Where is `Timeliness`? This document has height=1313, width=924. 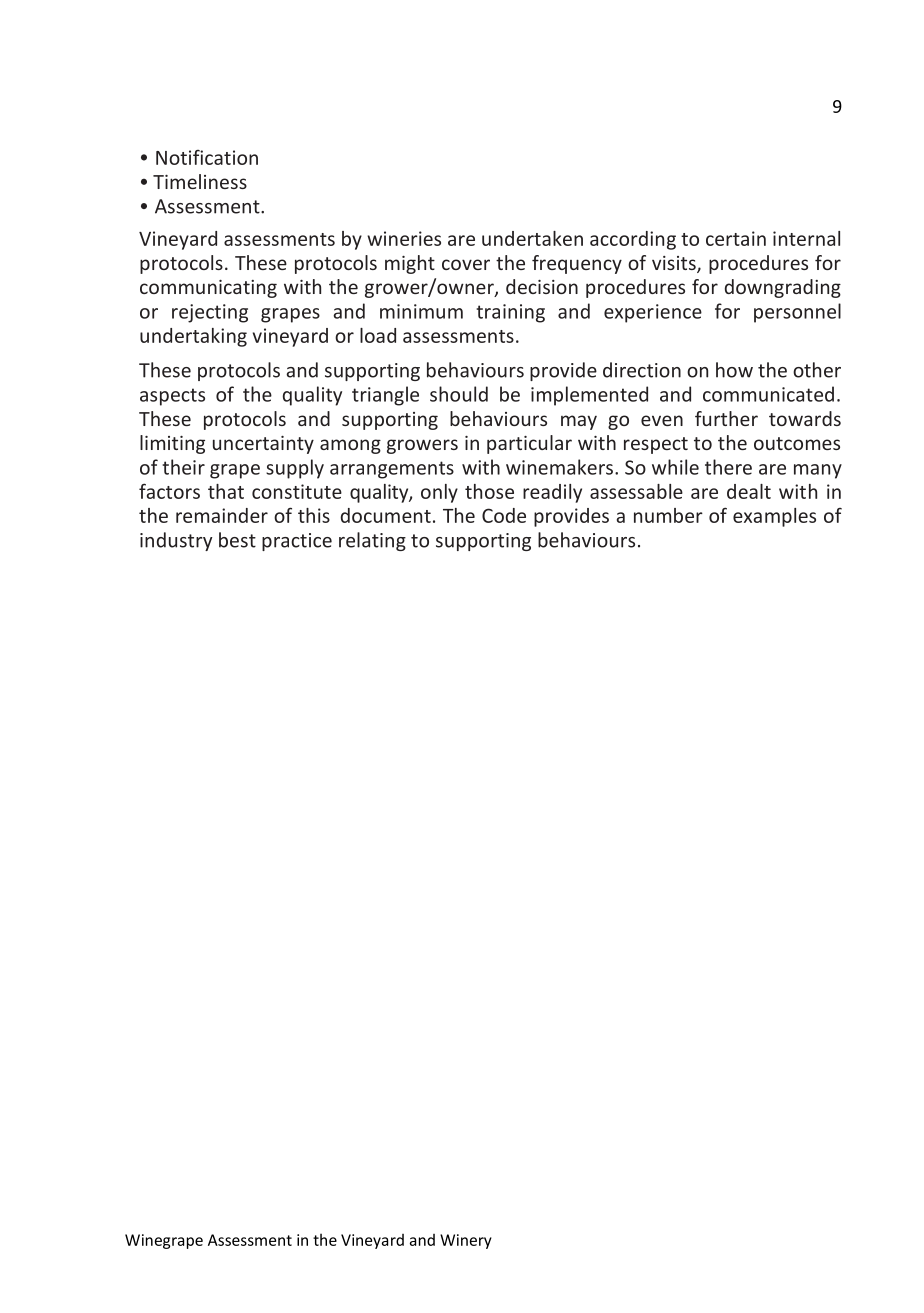
Timeliness is located at coordinates (200, 181).
